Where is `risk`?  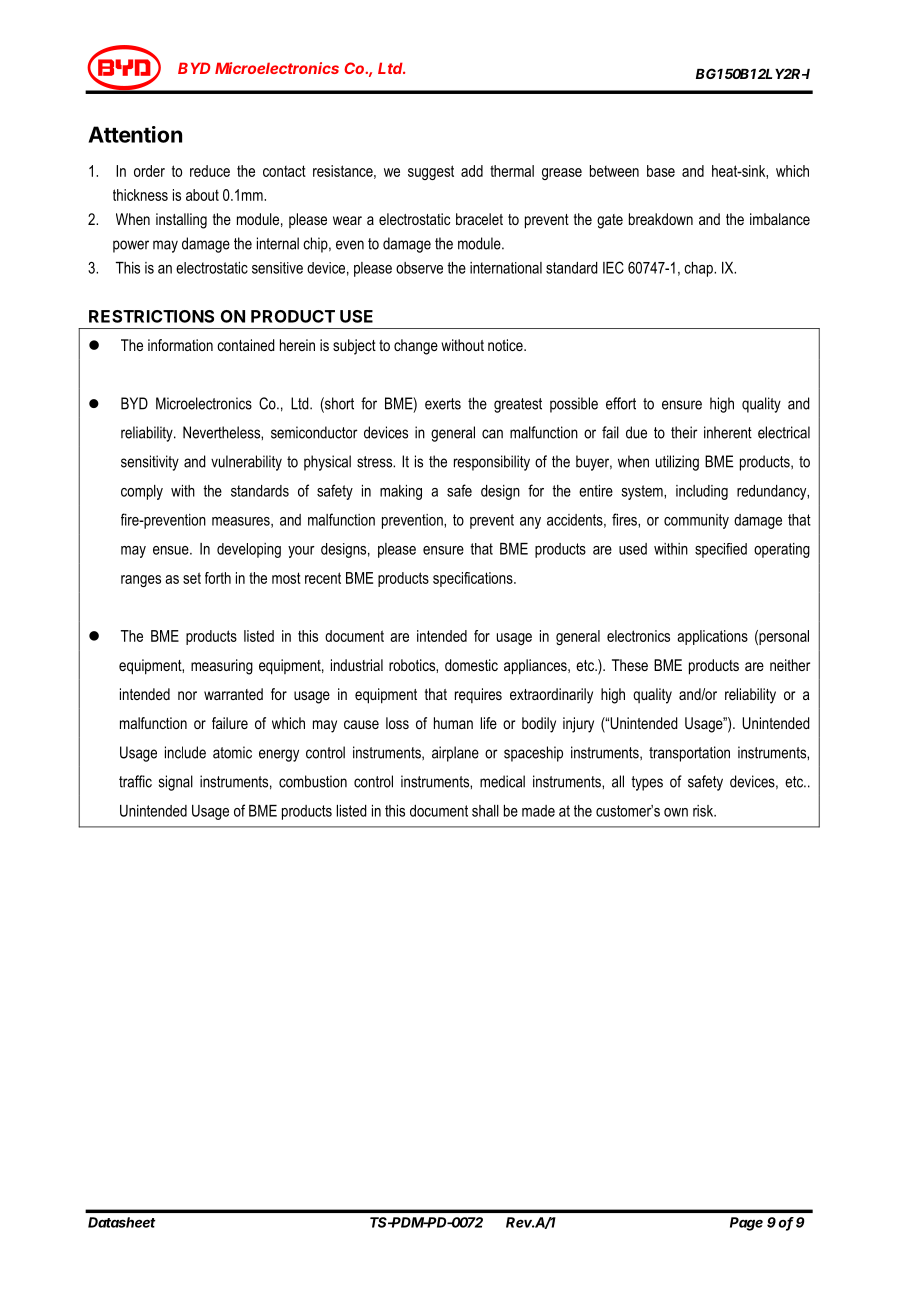 risk is located at coordinates (704, 811).
